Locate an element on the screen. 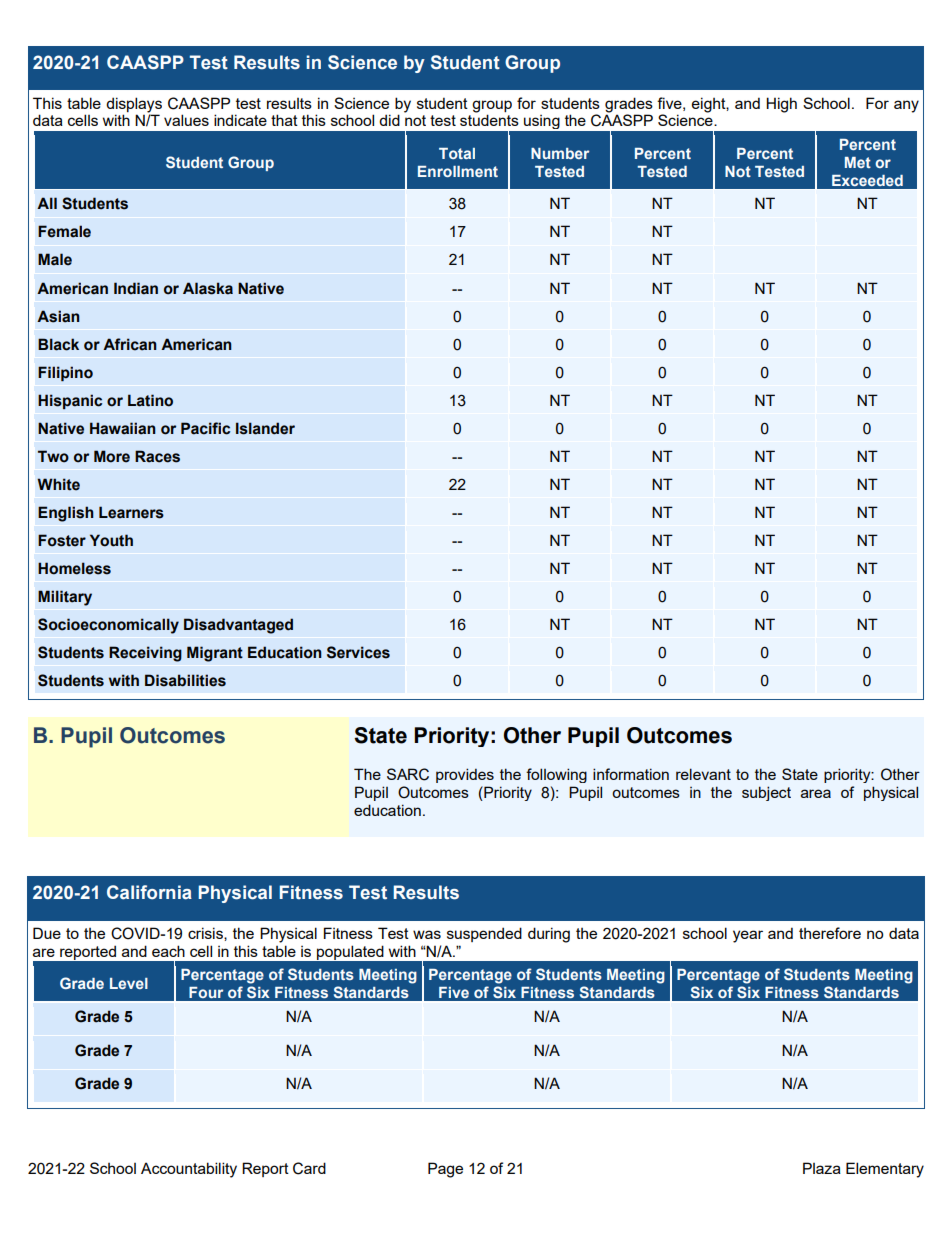  Plaza is located at coordinates (822, 1168).
